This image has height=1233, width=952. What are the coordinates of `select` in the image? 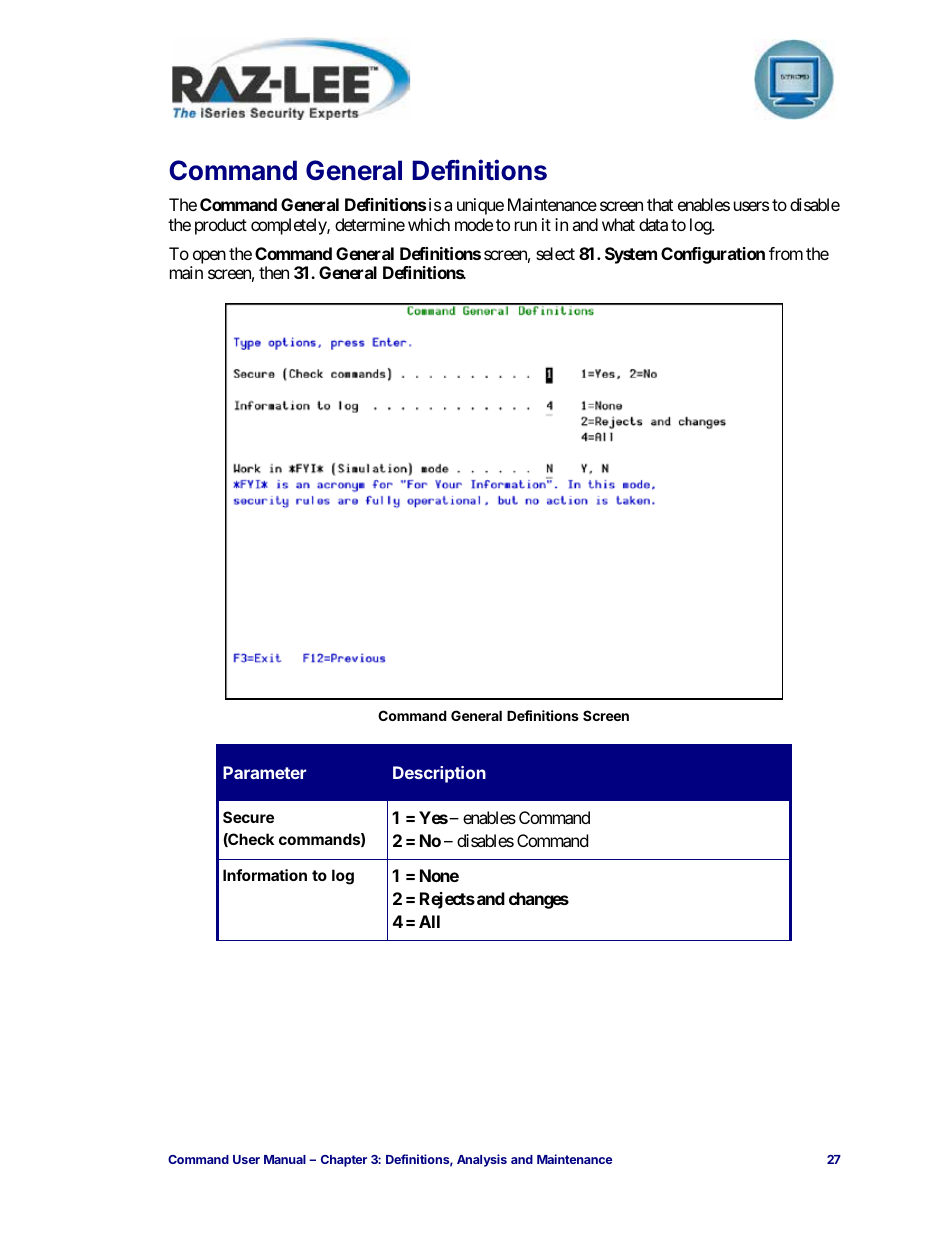 It's located at (555, 253).
